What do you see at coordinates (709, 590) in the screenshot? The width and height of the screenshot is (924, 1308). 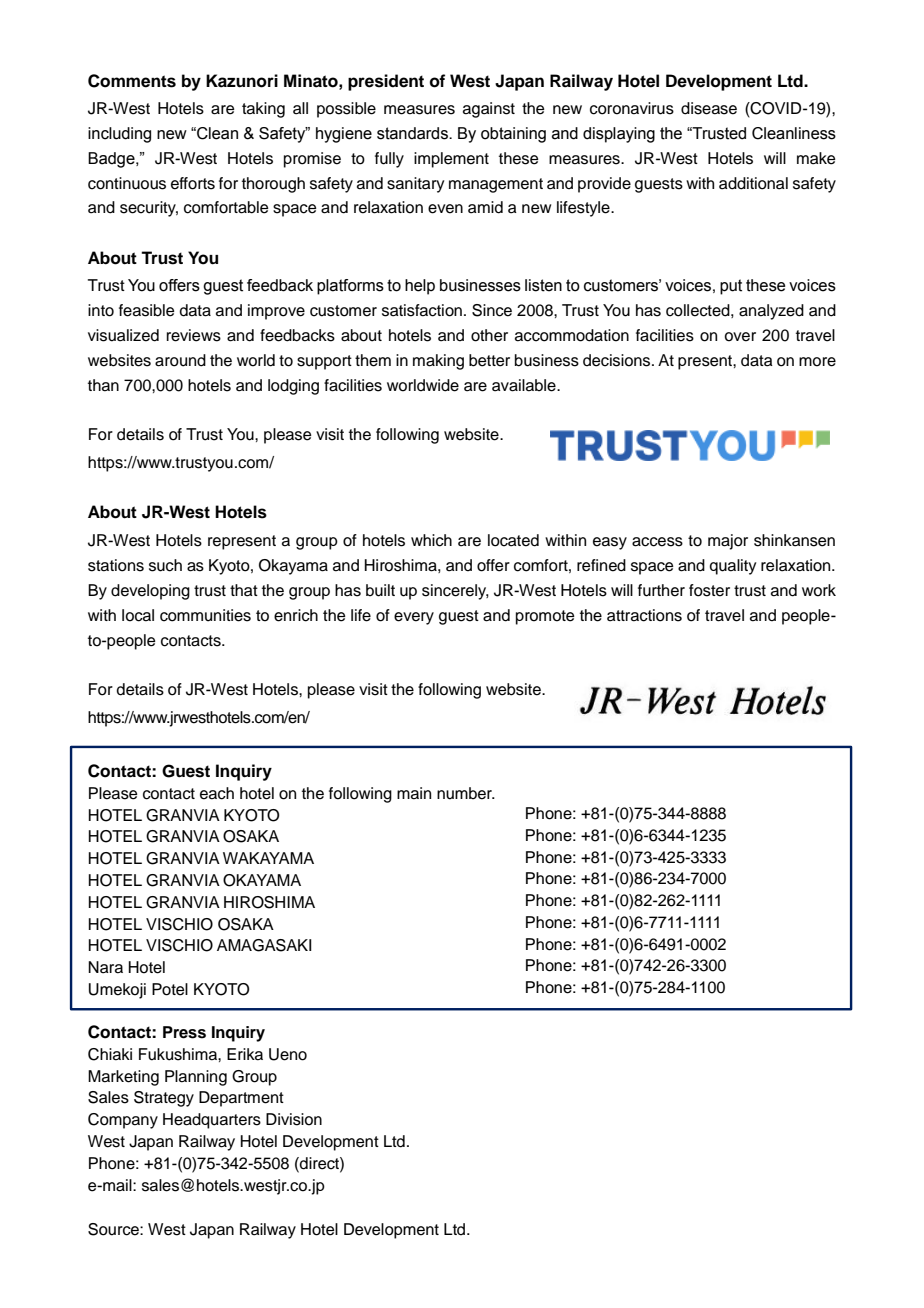 I see `foster` at bounding box center [709, 590].
